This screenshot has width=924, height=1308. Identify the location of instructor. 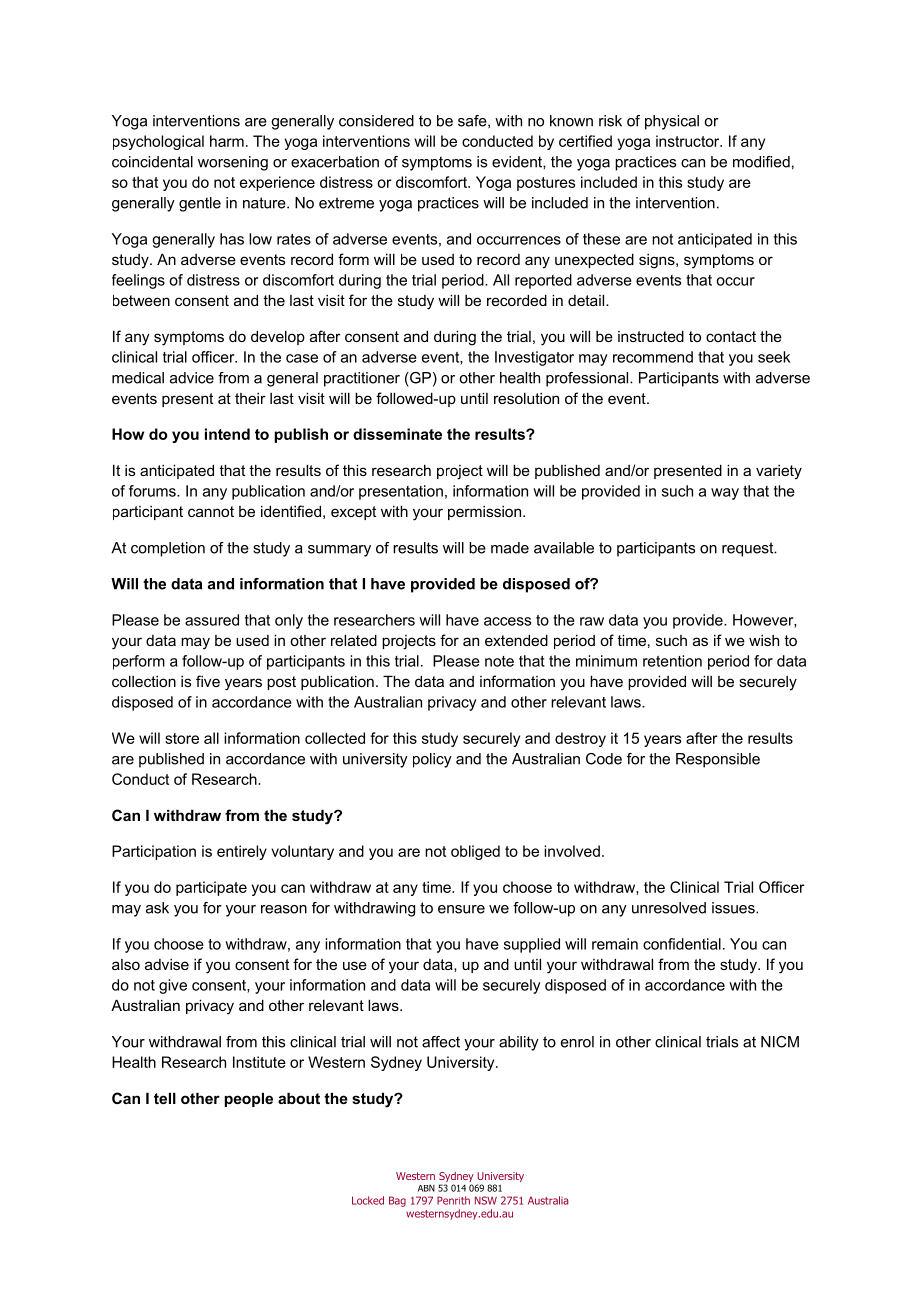
(689, 141).
